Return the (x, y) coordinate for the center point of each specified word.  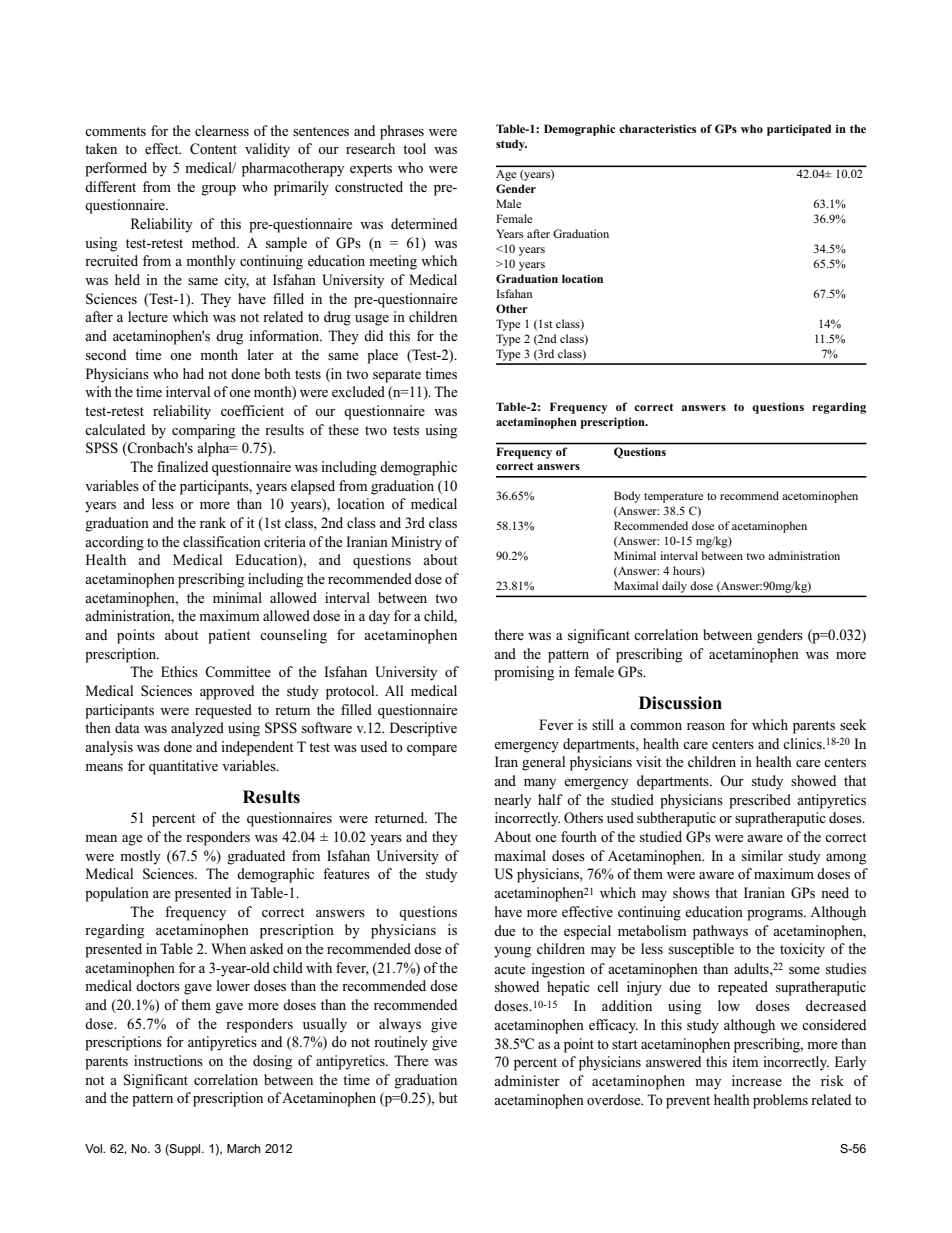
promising (524, 673)
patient (229, 636)
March (244, 1148)
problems (780, 1101)
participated (799, 130)
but (448, 1097)
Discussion (680, 703)
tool (414, 148)
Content (213, 149)
